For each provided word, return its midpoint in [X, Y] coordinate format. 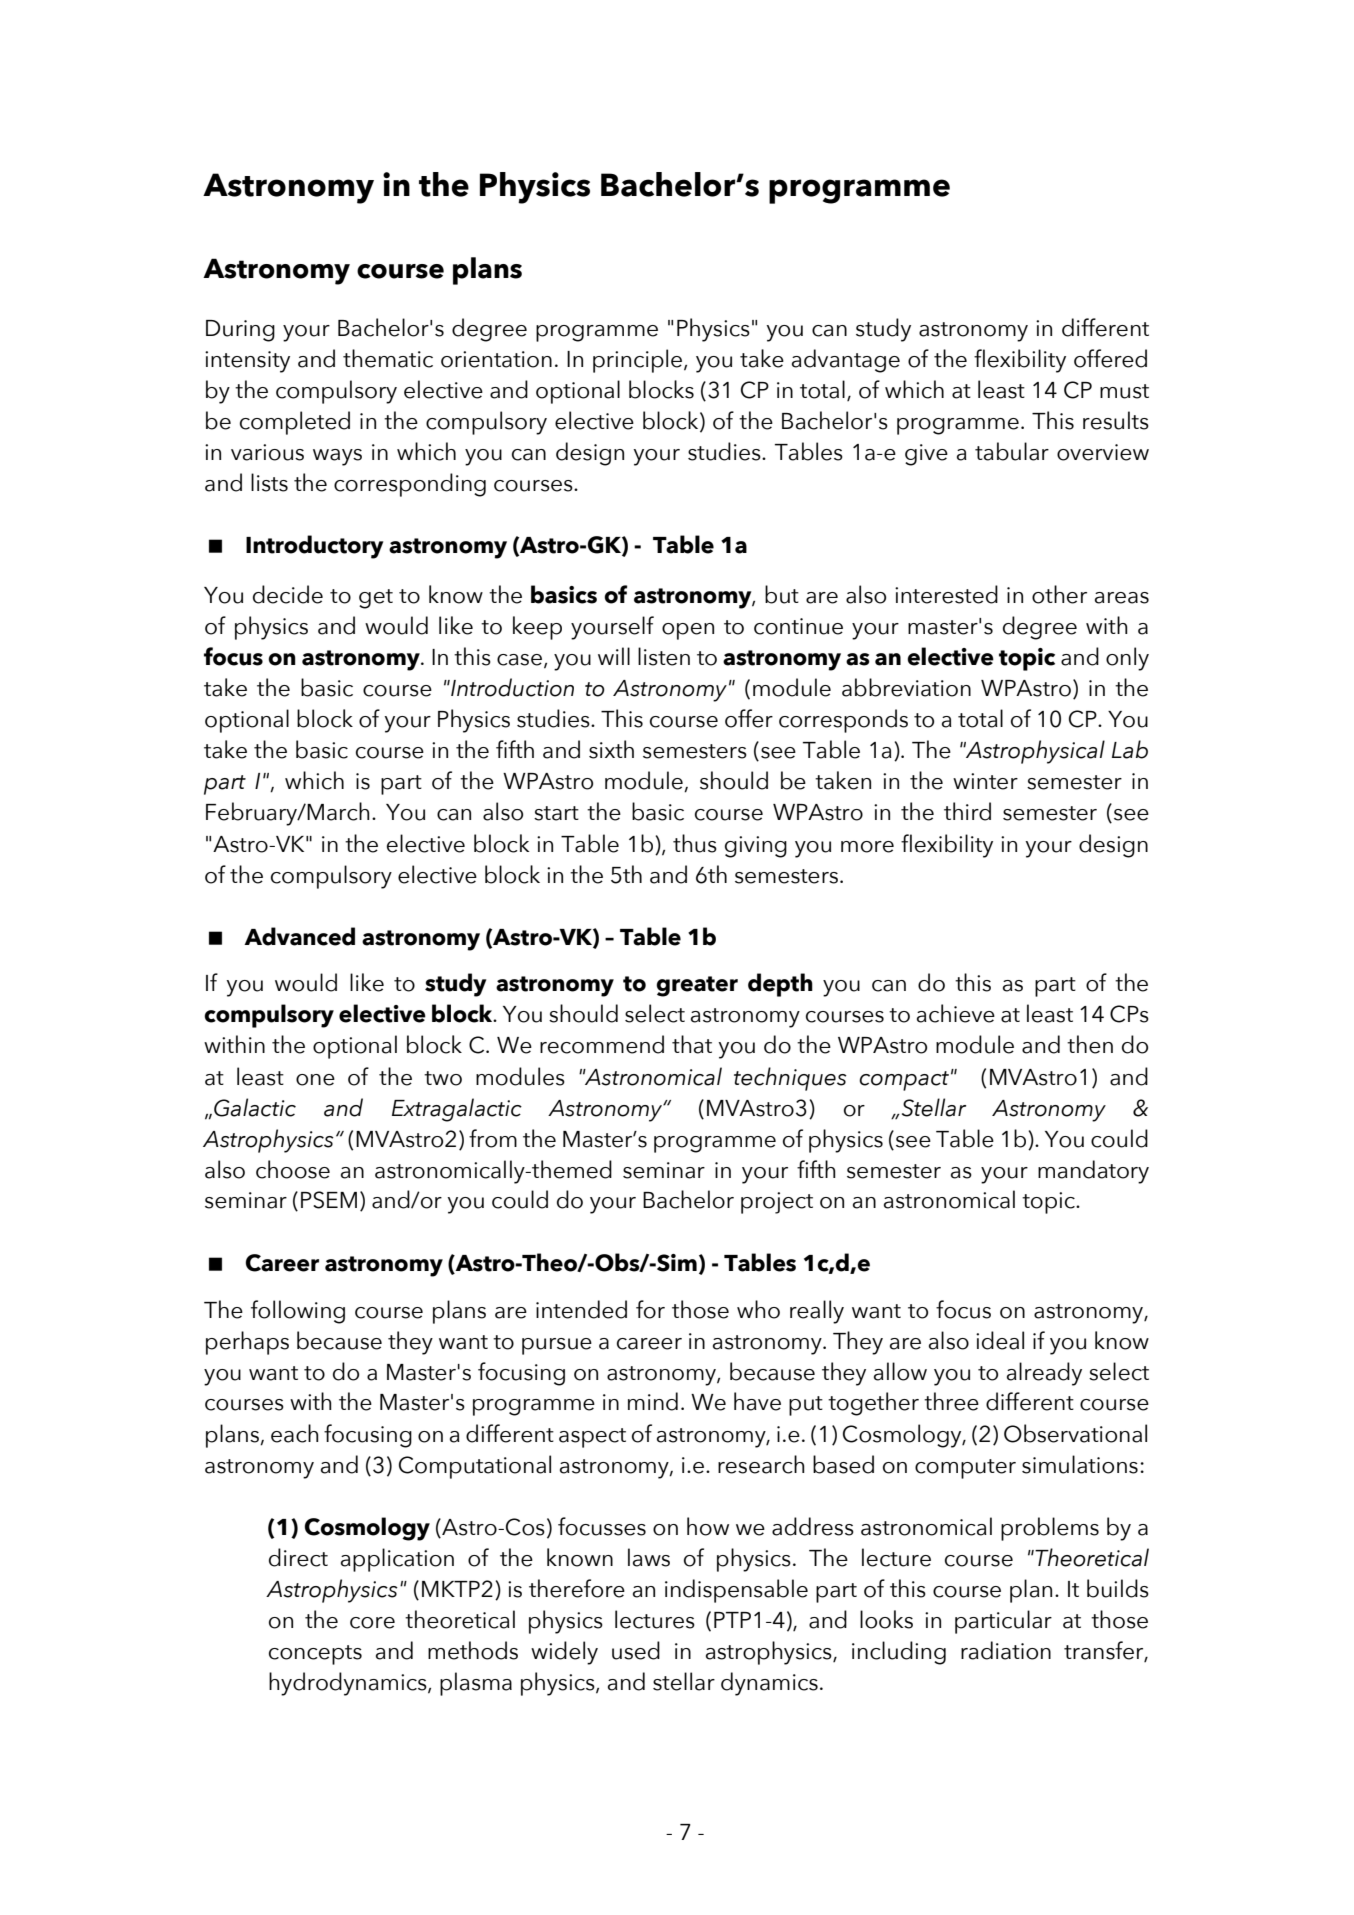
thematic [388, 358]
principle [639, 361]
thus [695, 843]
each [295, 1433]
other [1059, 594]
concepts [315, 1655]
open [688, 631]
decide [288, 594]
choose [293, 1169]
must [1124, 391]
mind [653, 1401]
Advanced [299, 936]
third [967, 811]
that [692, 1044]
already [1044, 1374]
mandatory [1093, 1172]
